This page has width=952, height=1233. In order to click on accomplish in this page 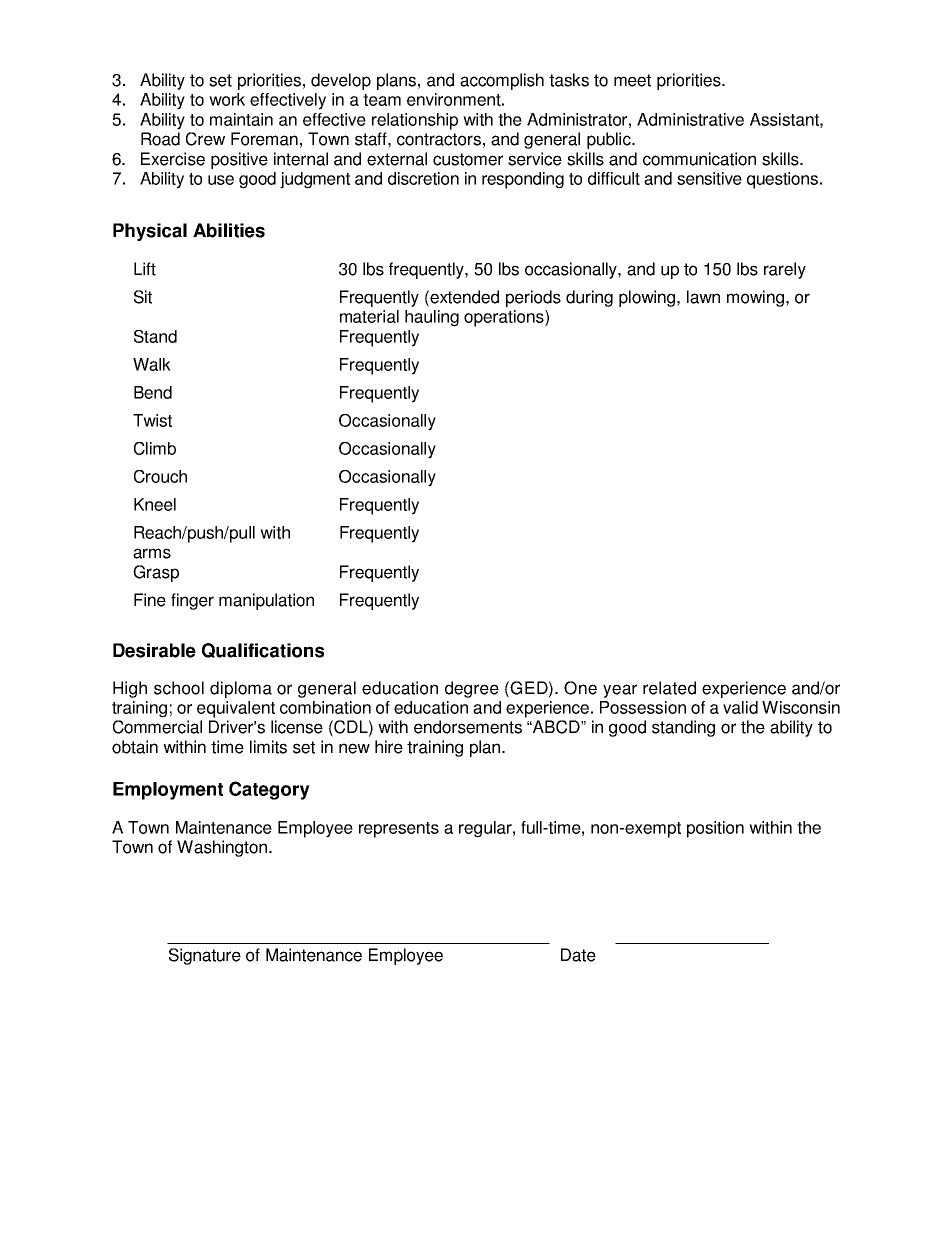, I will do `click(502, 81)`.
